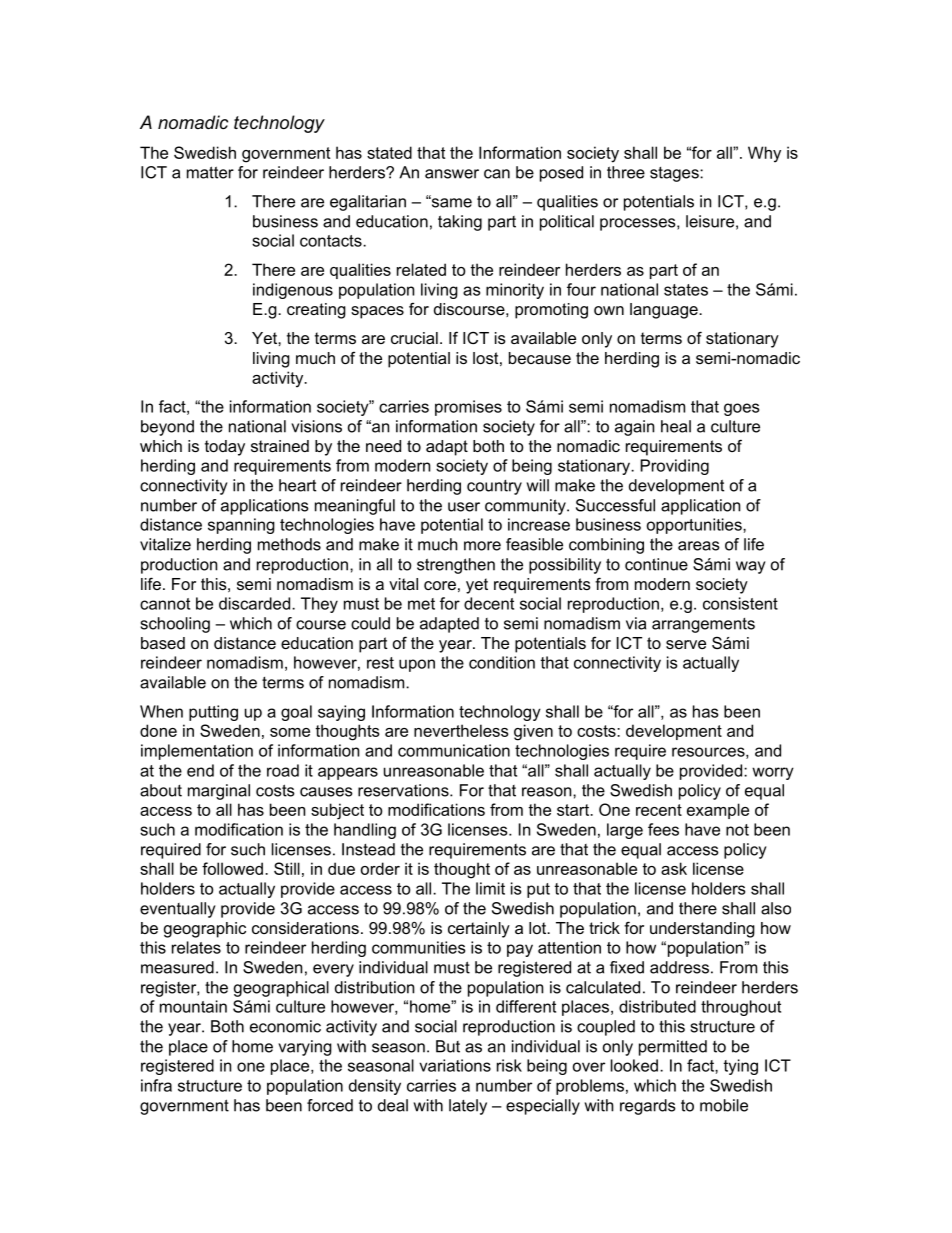  Describe the element at coordinates (455, 1065) in the screenshot. I see `variations` at that location.
